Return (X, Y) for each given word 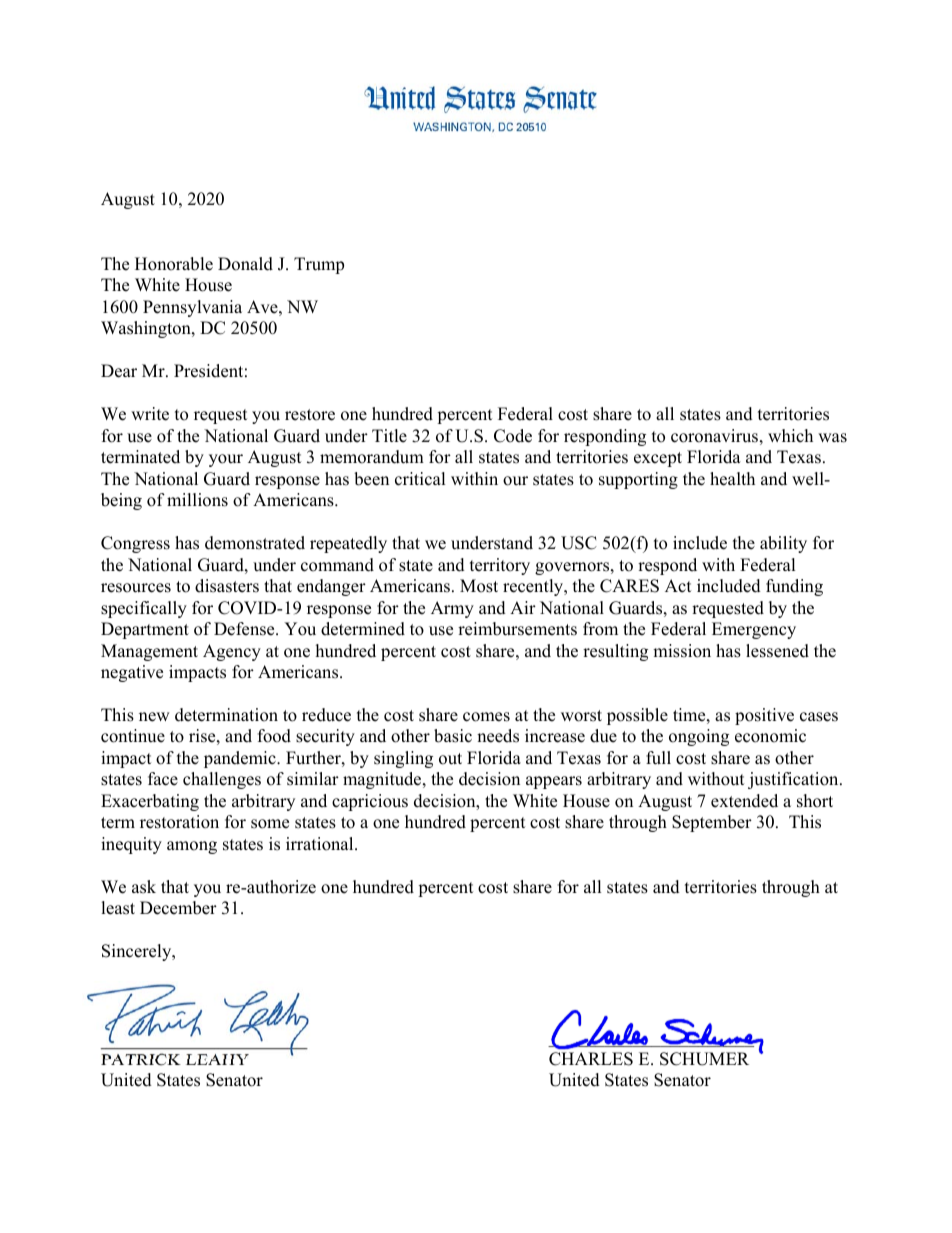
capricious (370, 802)
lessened (777, 651)
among (192, 847)
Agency (232, 652)
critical (420, 479)
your (226, 460)
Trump (319, 265)
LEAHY (217, 1059)
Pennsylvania (192, 308)
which (790, 436)
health (732, 479)
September (712, 823)
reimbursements (517, 629)
